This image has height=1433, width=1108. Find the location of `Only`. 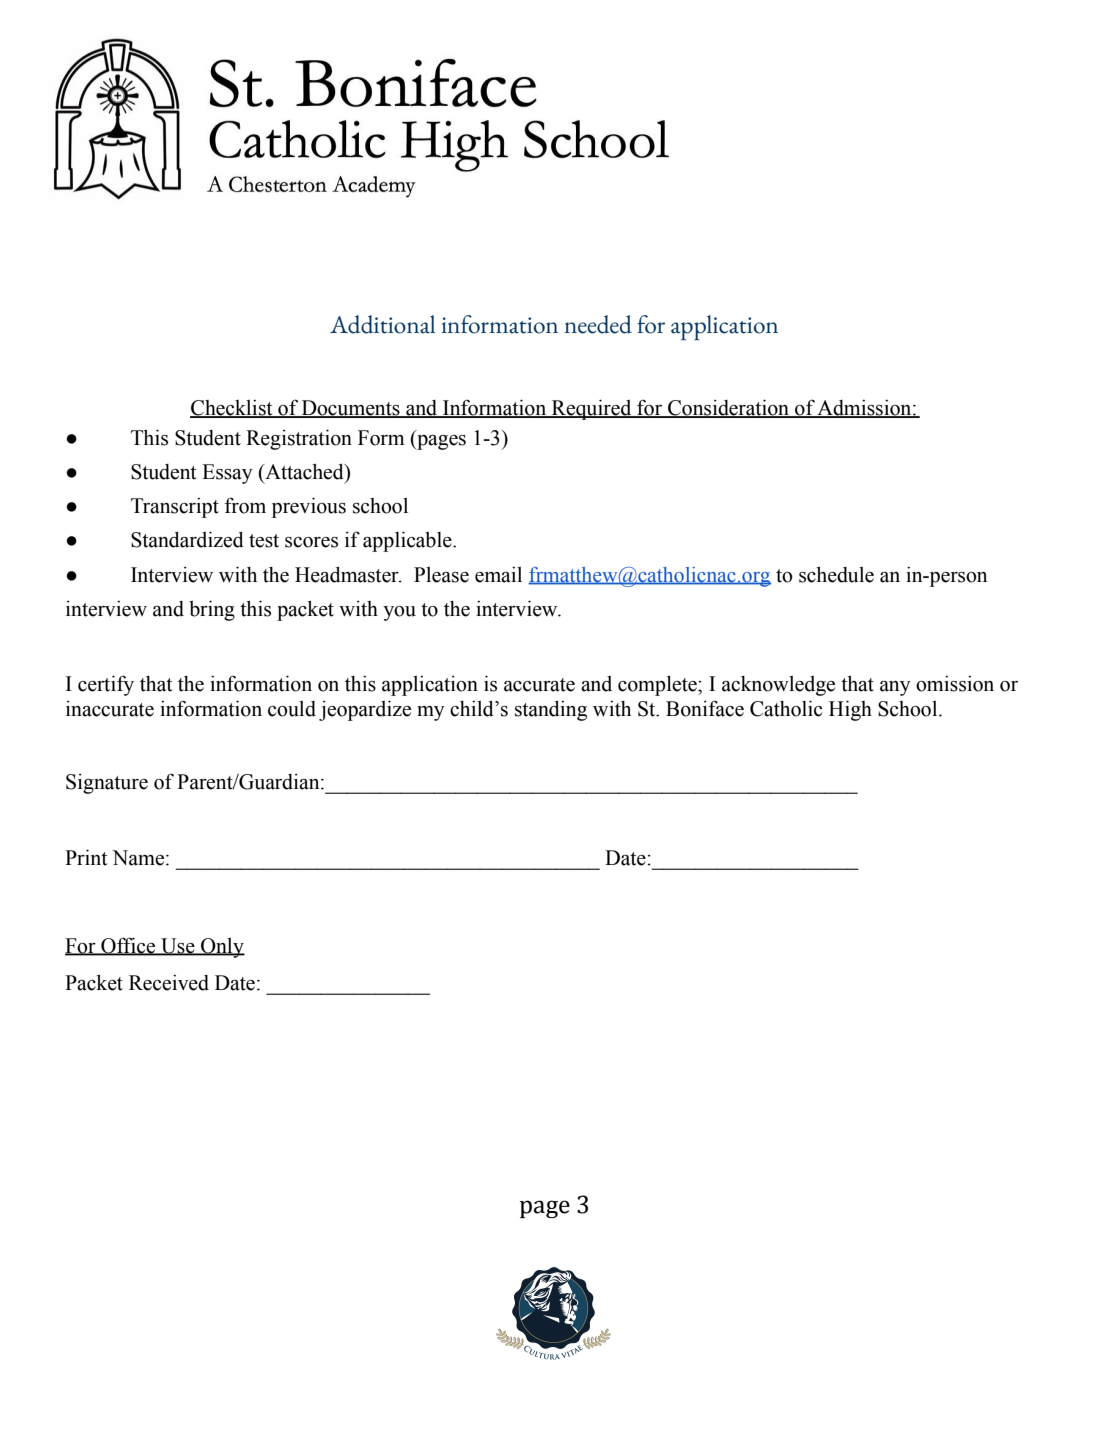

Only is located at coordinates (222, 948).
